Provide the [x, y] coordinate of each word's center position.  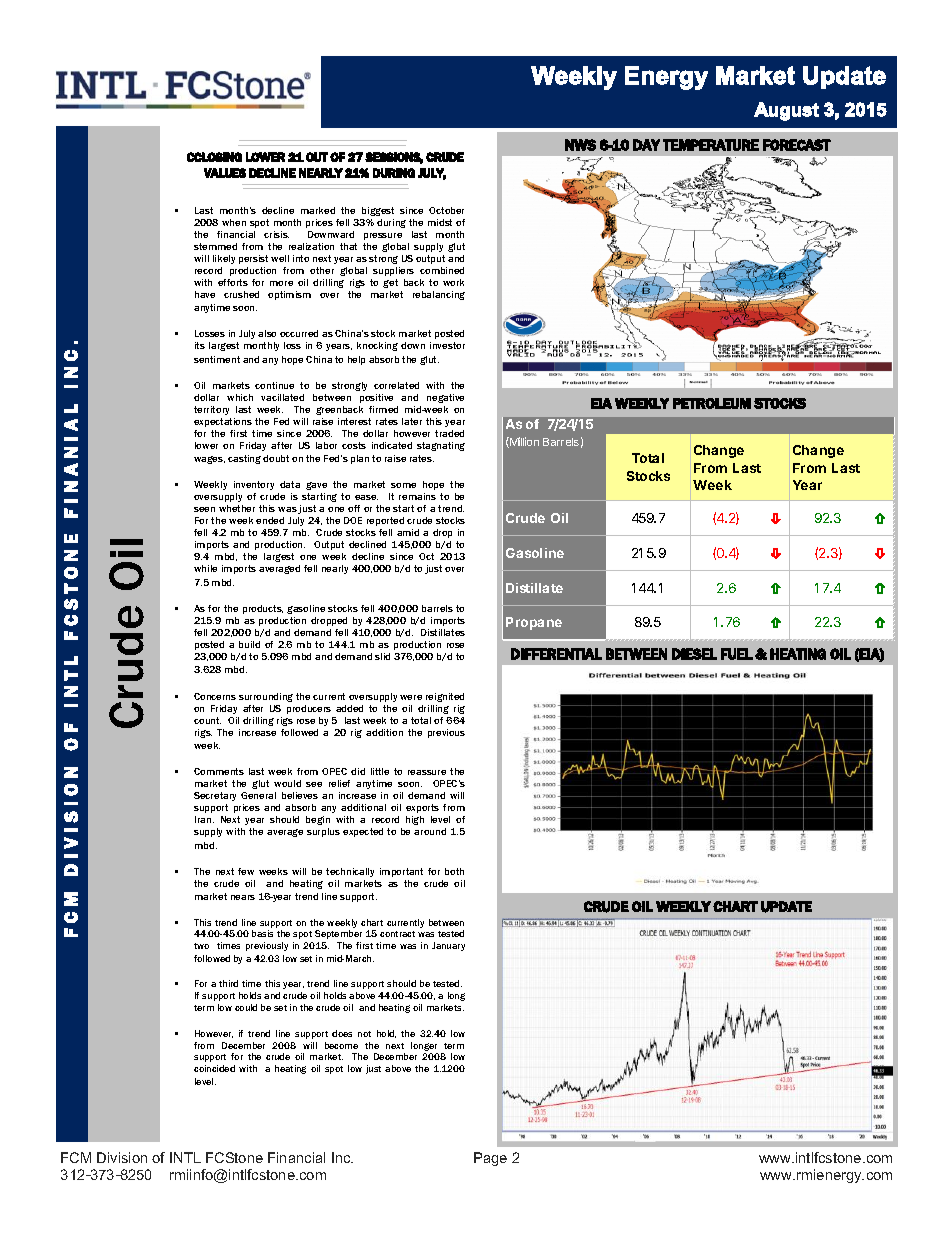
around [430, 831]
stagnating [441, 446]
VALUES [225, 173]
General [258, 795]
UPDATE [786, 907]
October [446, 210]
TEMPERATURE [711, 145]
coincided [214, 1068]
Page [490, 1159]
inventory [254, 485]
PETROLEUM [712, 403]
